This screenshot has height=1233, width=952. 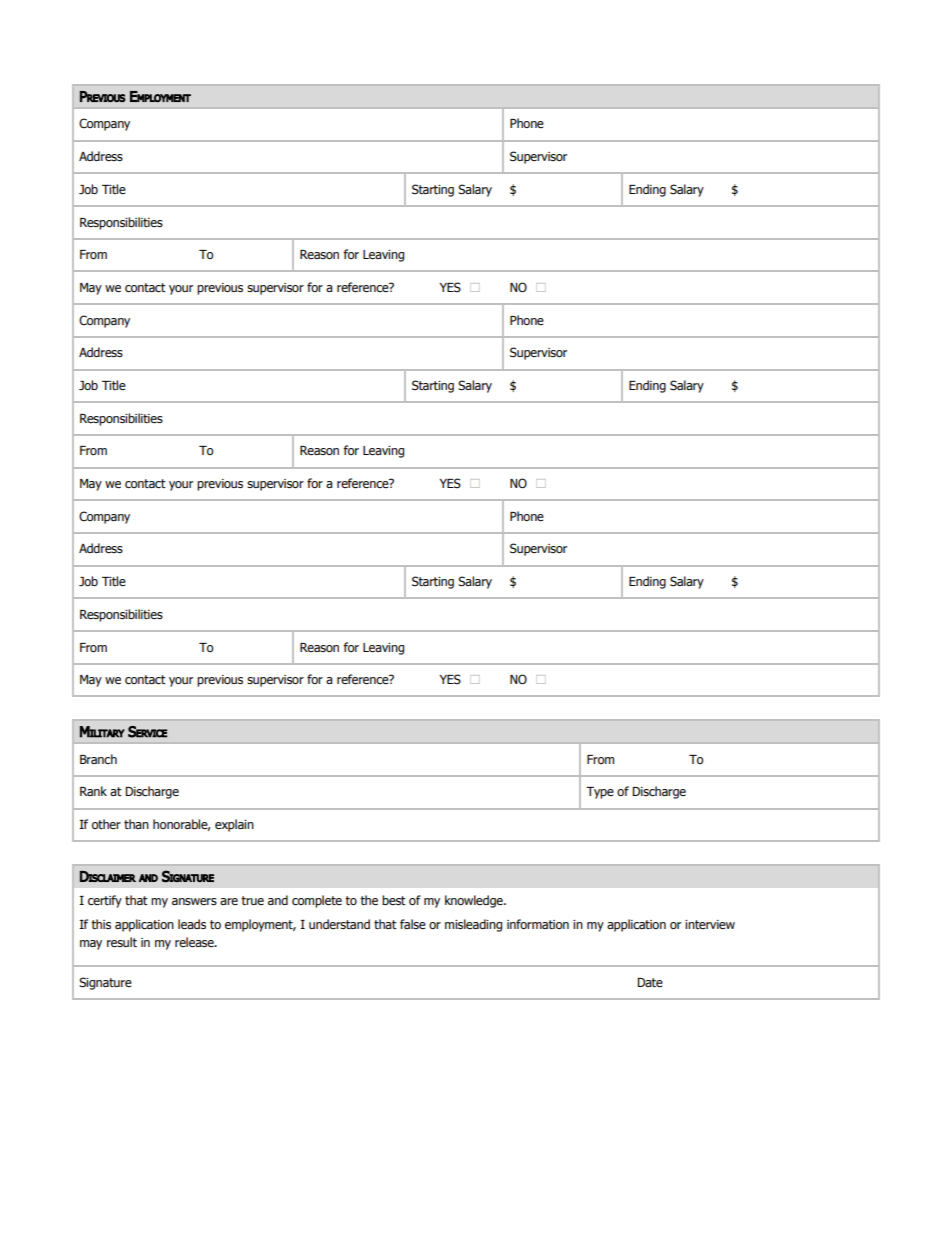 I want to click on release, so click(x=195, y=942).
